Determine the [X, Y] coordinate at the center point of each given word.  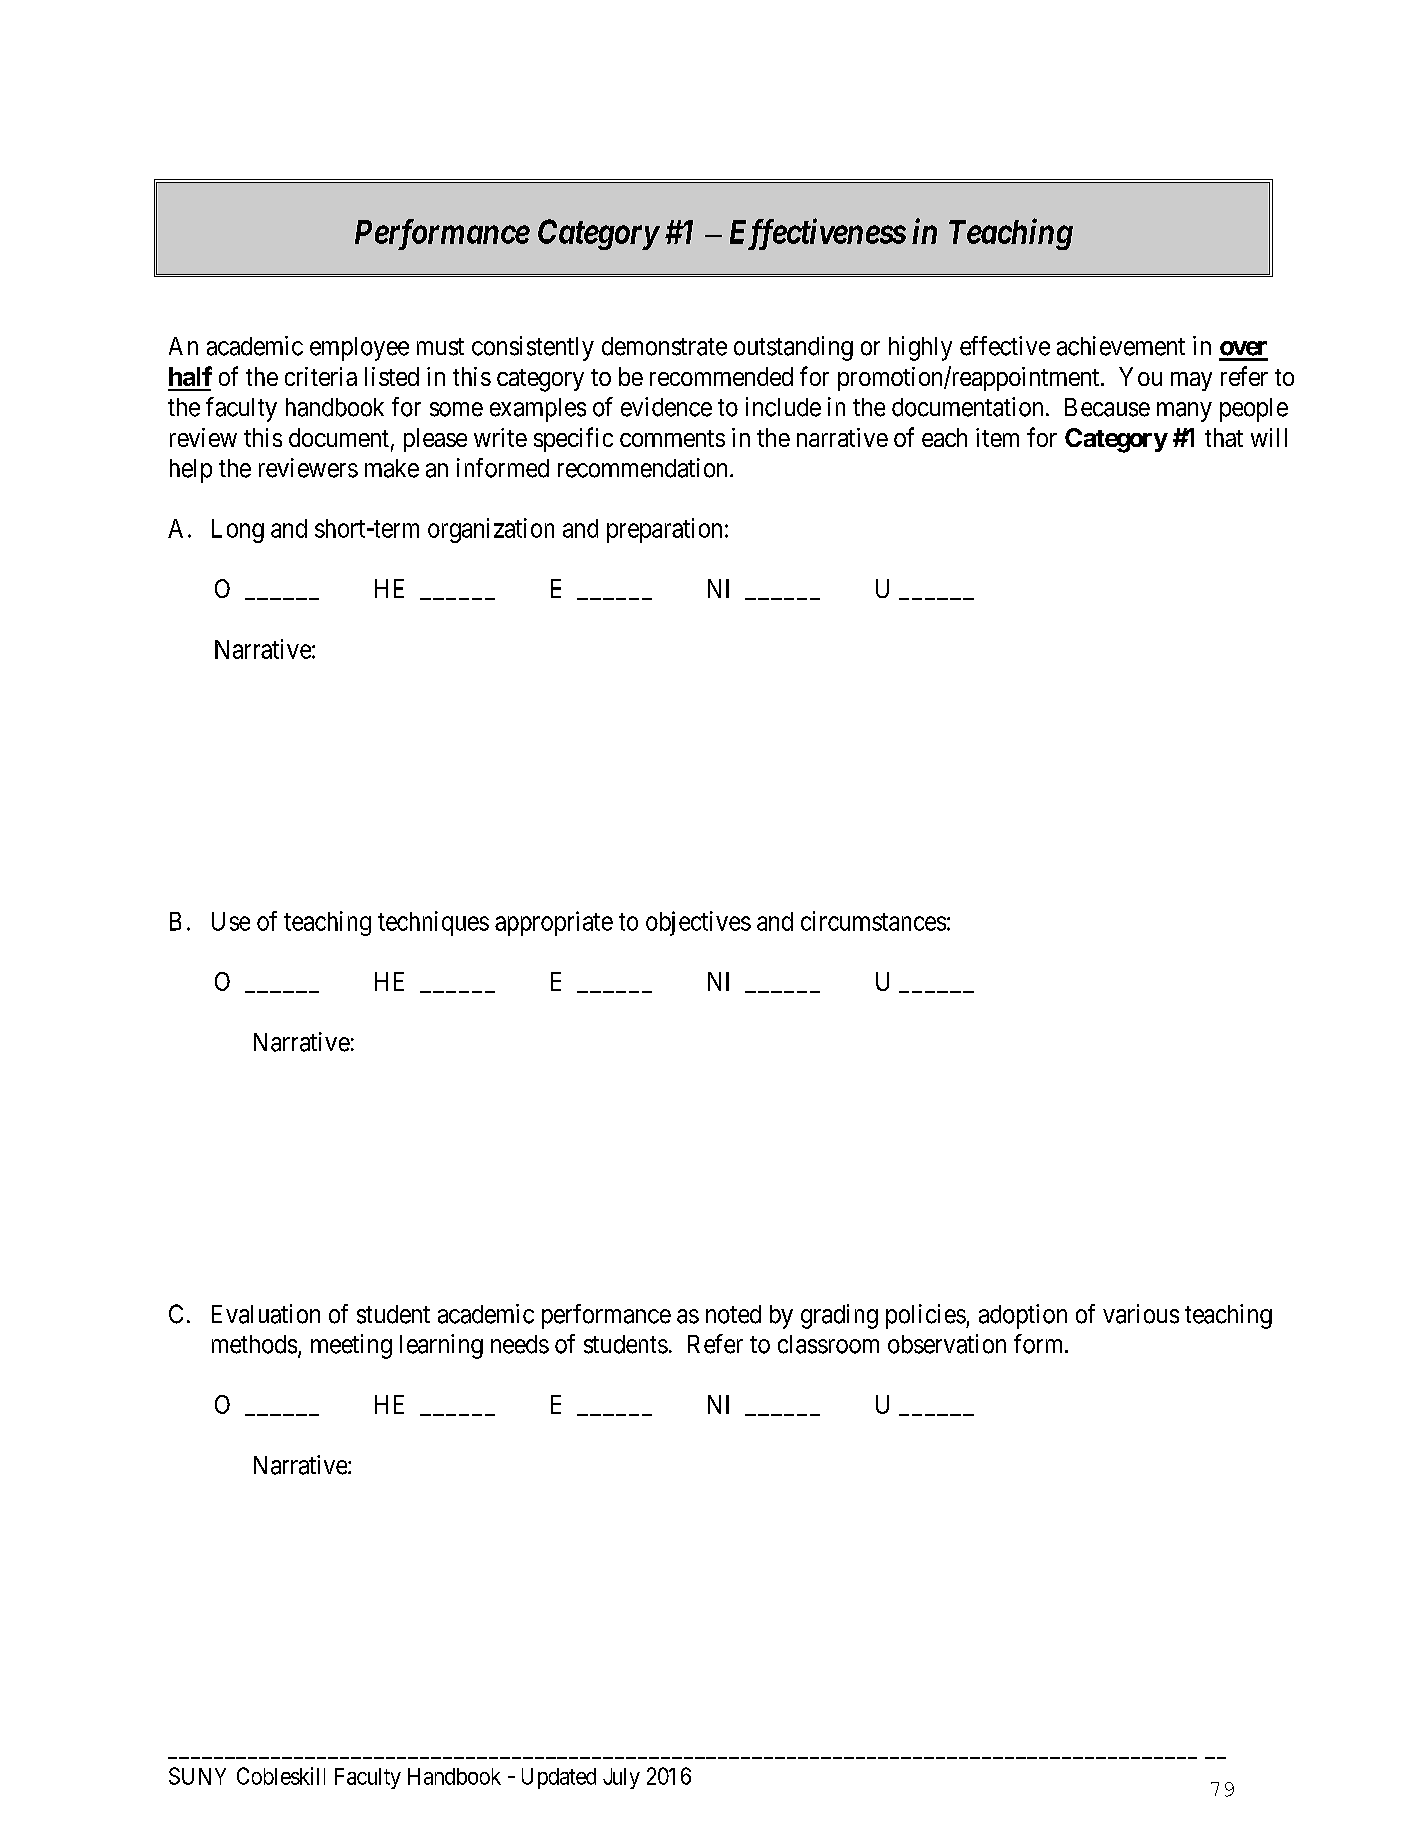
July [621, 1778]
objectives [698, 923]
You [1140, 376]
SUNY [197, 1776]
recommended [721, 376]
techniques [433, 923]
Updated [559, 1778]
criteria [321, 376]
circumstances [873, 921]
